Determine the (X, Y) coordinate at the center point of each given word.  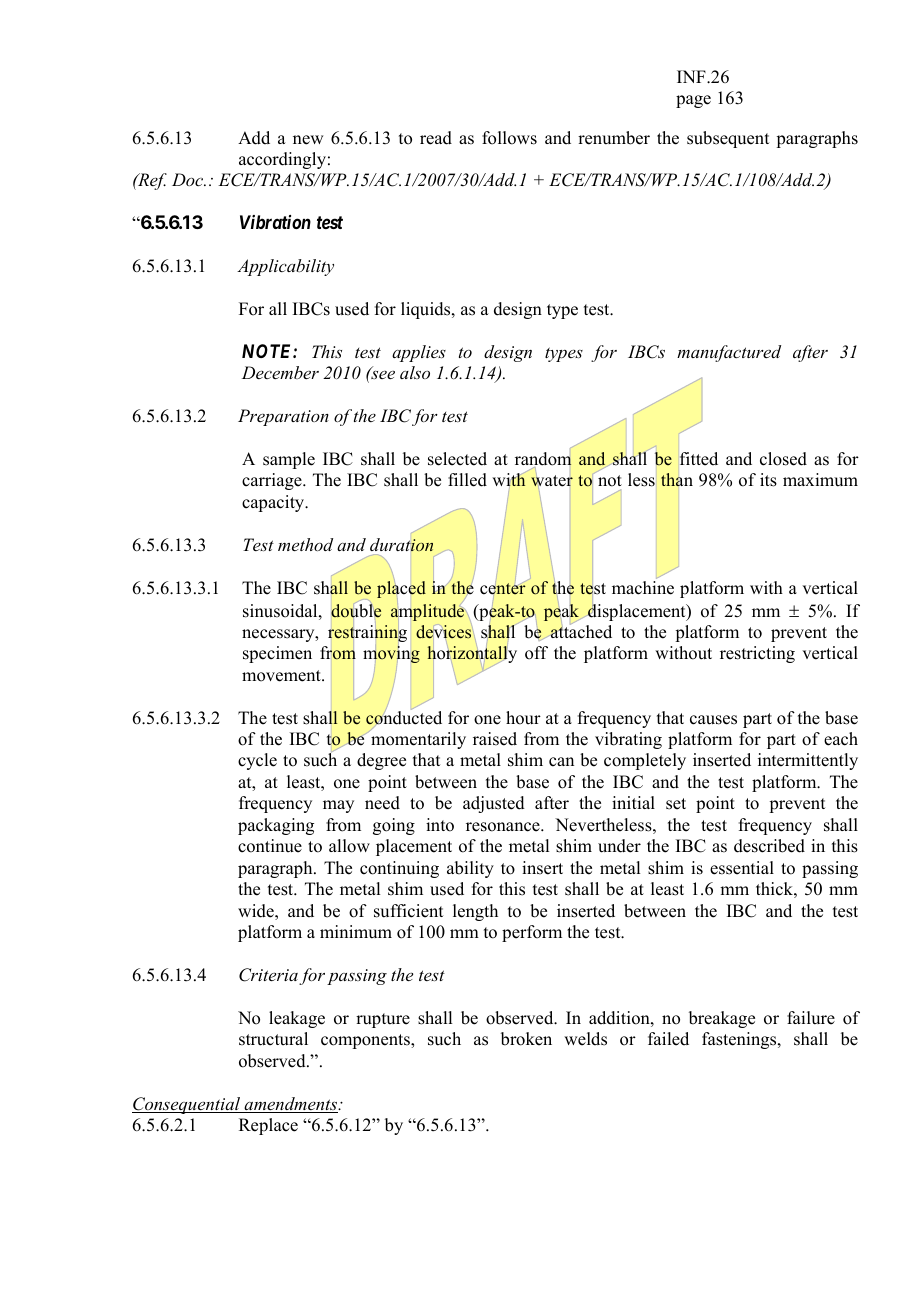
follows (509, 138)
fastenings (740, 1040)
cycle (257, 761)
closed (783, 459)
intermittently (808, 761)
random (543, 459)
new (308, 140)
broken (526, 1039)
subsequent (728, 139)
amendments (291, 1105)
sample (289, 460)
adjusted (494, 804)
